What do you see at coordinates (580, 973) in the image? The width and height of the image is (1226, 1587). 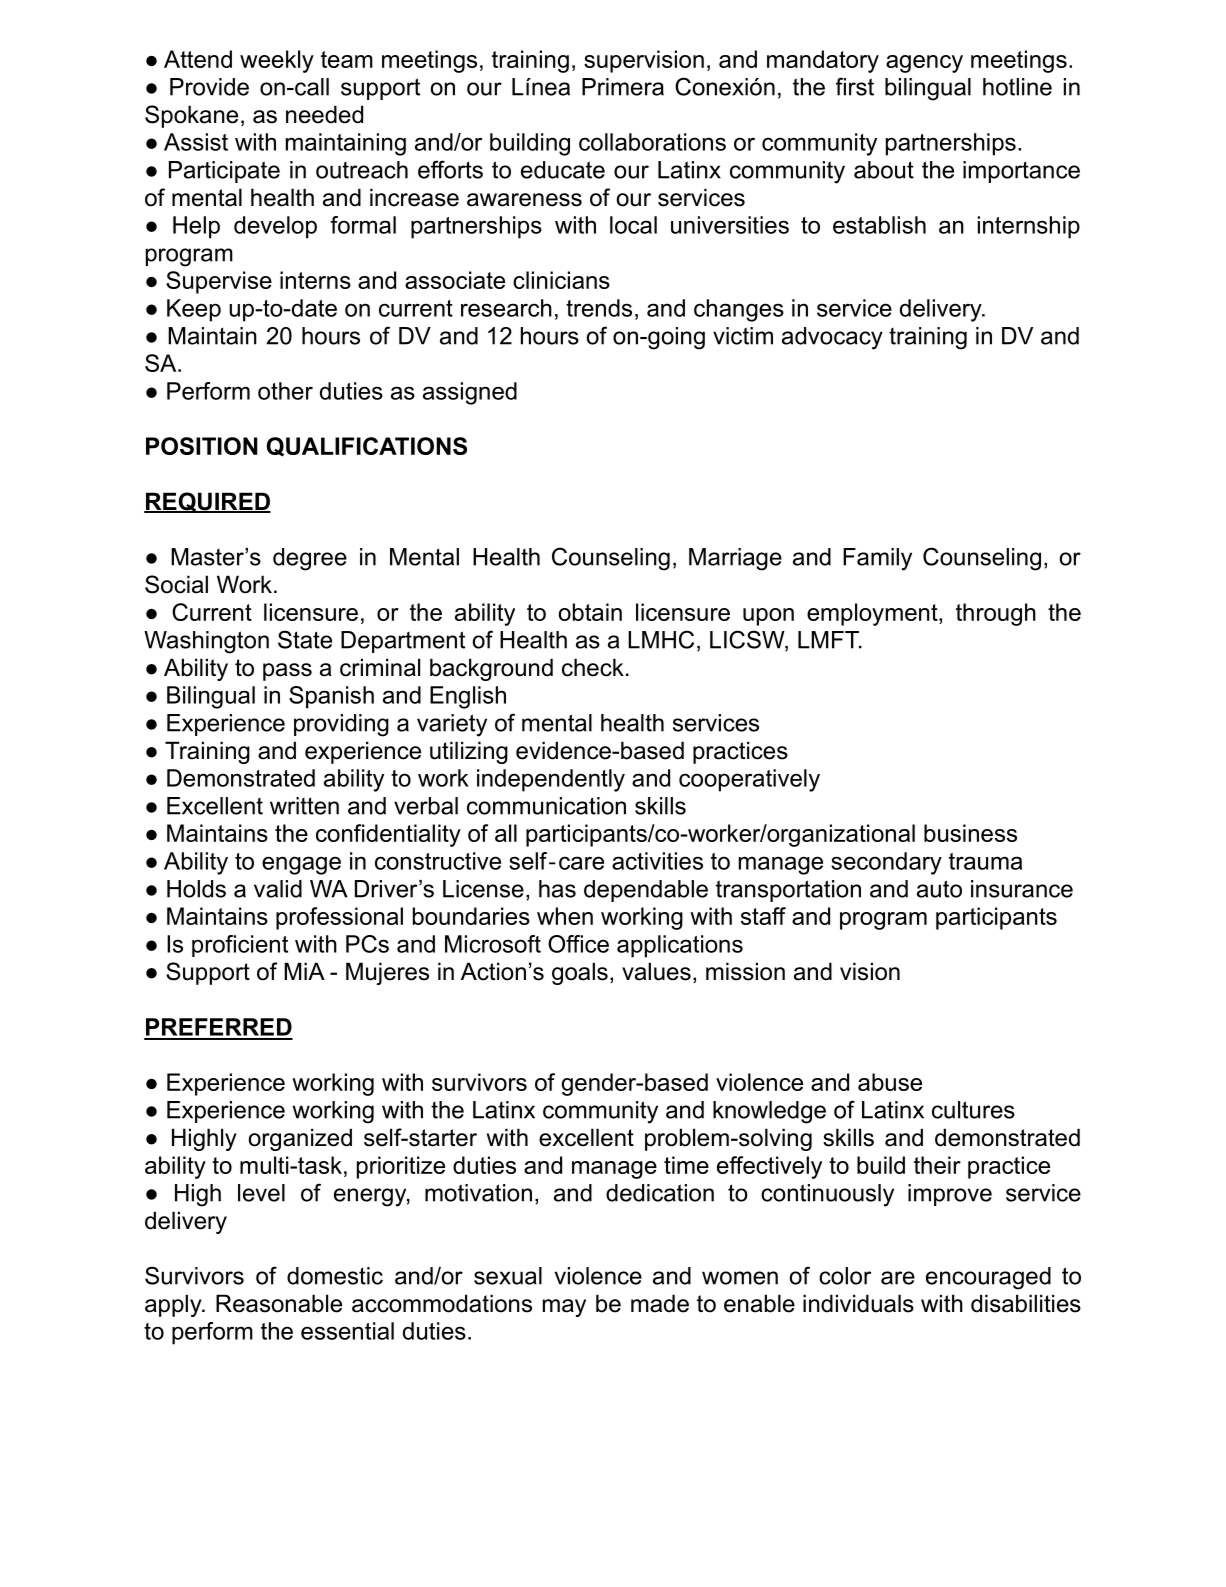 I see `goals` at bounding box center [580, 973].
